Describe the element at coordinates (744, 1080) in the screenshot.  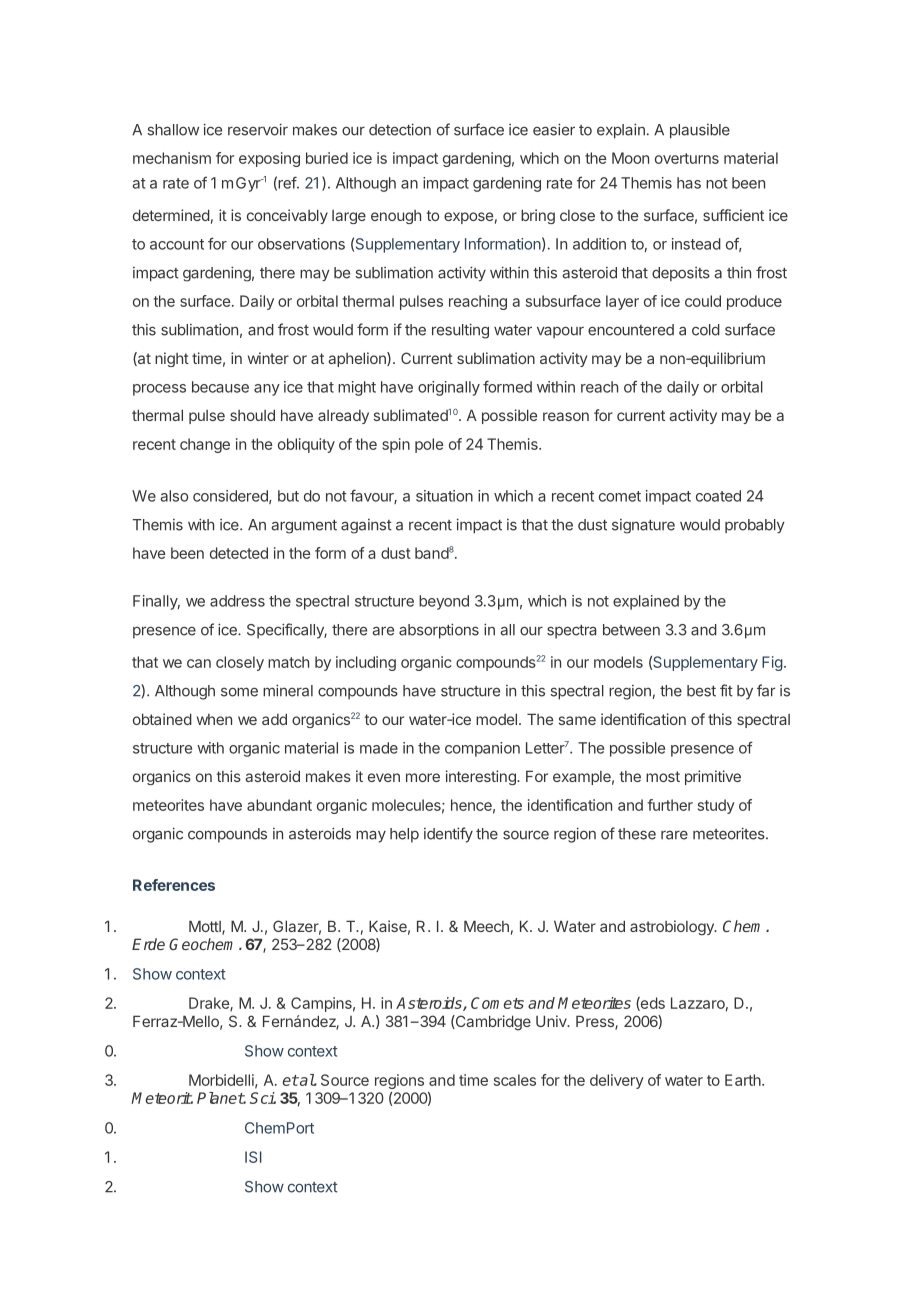
I see `Earth` at that location.
